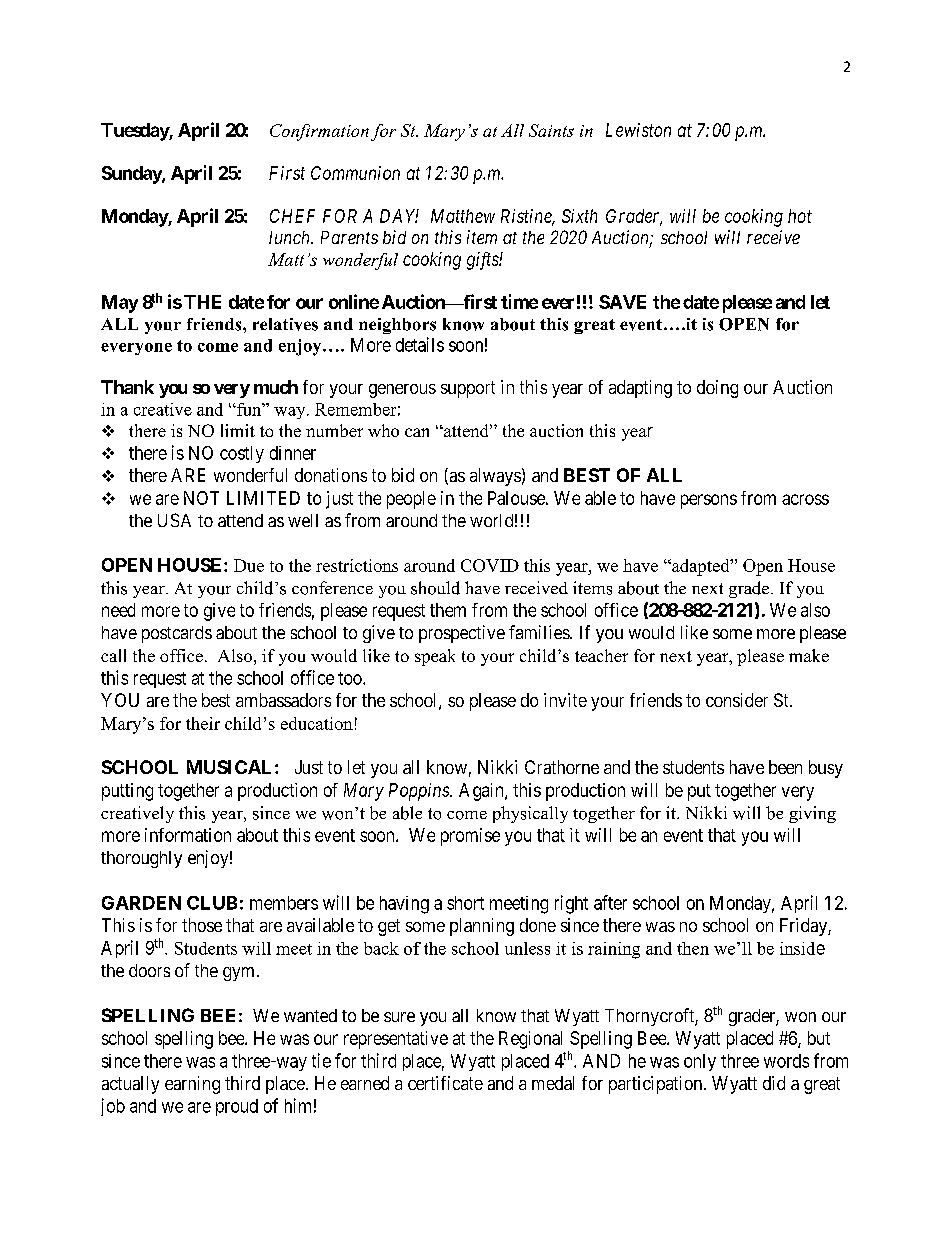 The image size is (952, 1233). Describe the element at coordinates (242, 454) in the screenshot. I see `costly` at that location.
